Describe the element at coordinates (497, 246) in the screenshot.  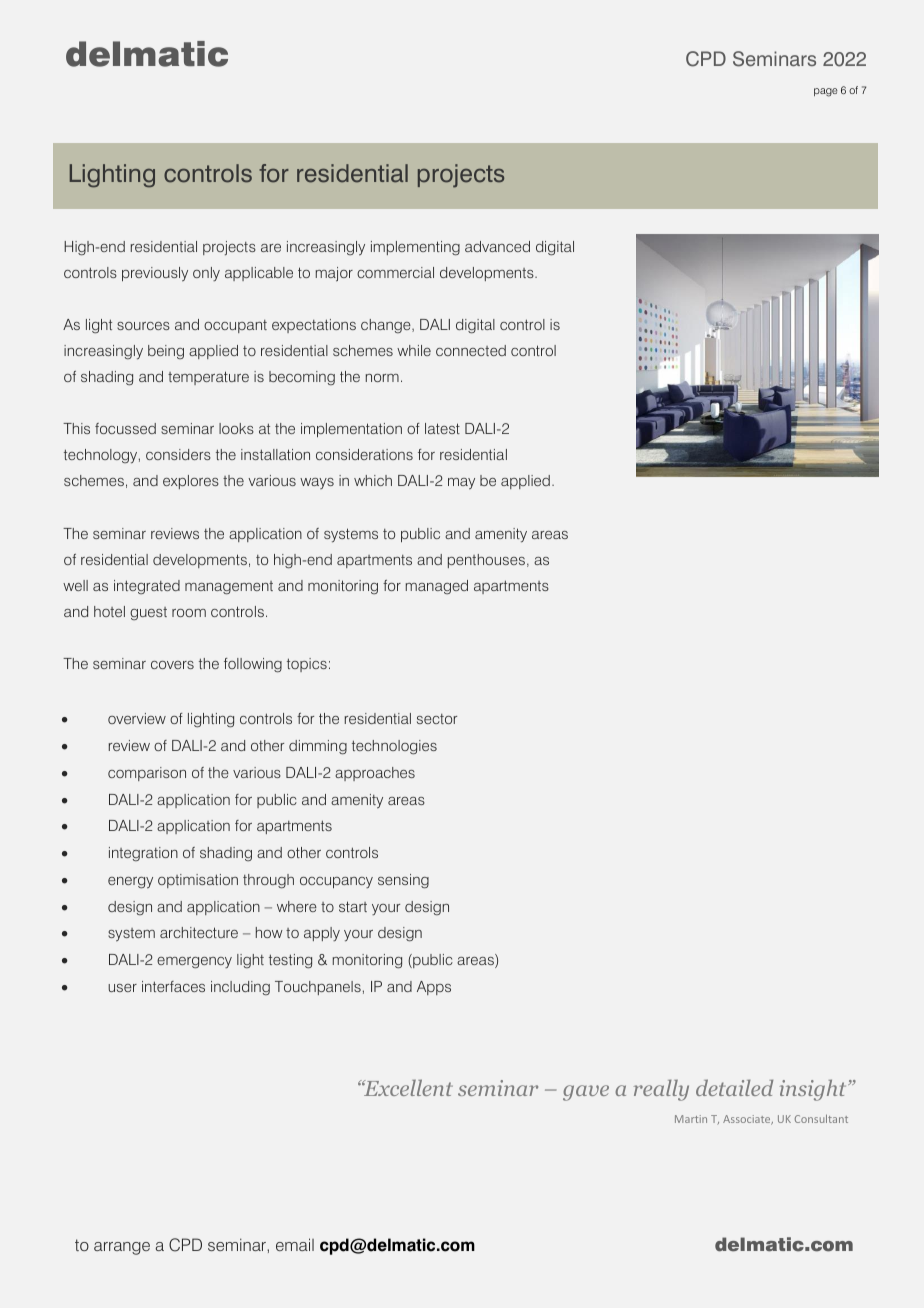
I see `advanced` at that location.
